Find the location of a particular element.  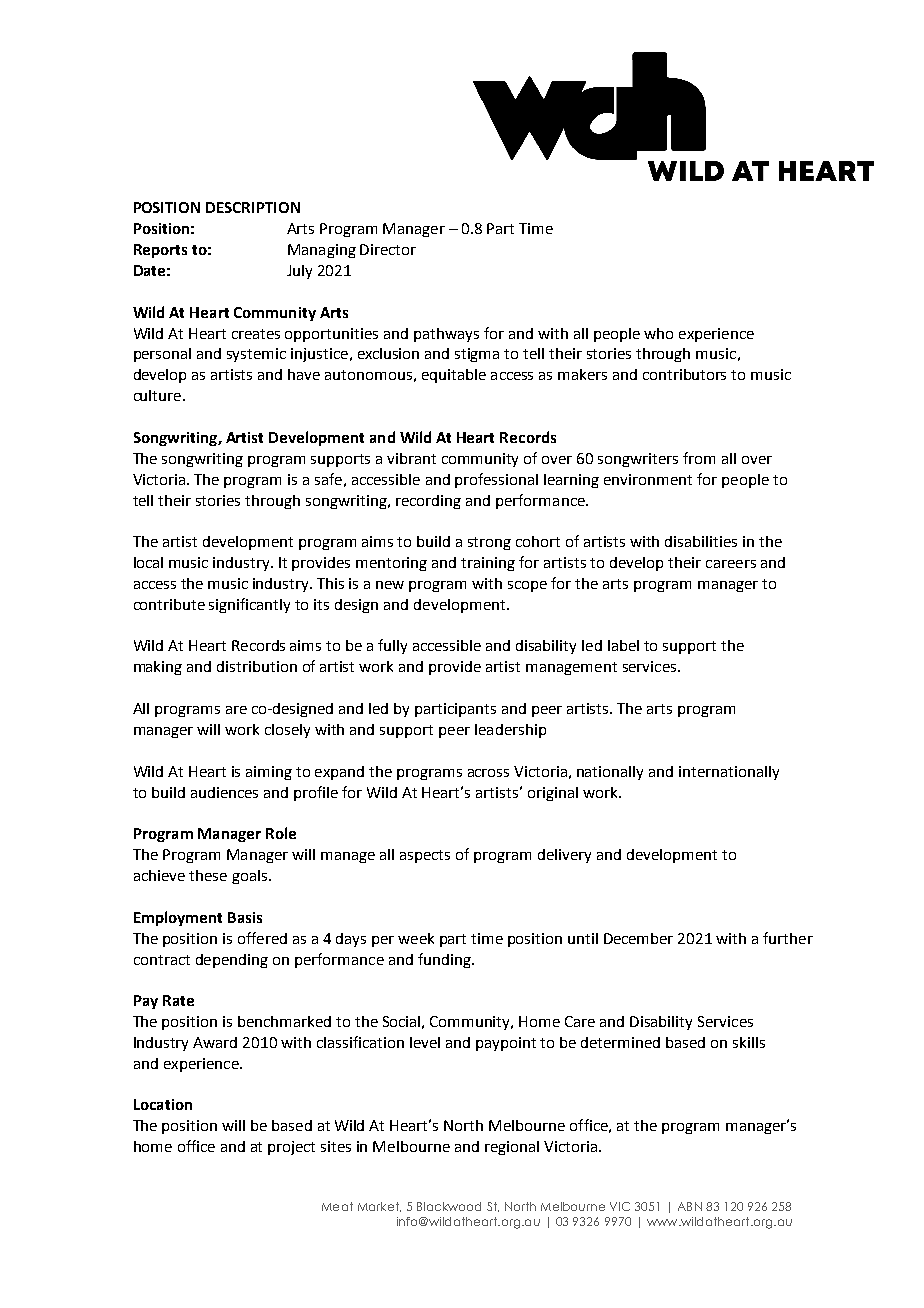

December is located at coordinates (638, 938).
